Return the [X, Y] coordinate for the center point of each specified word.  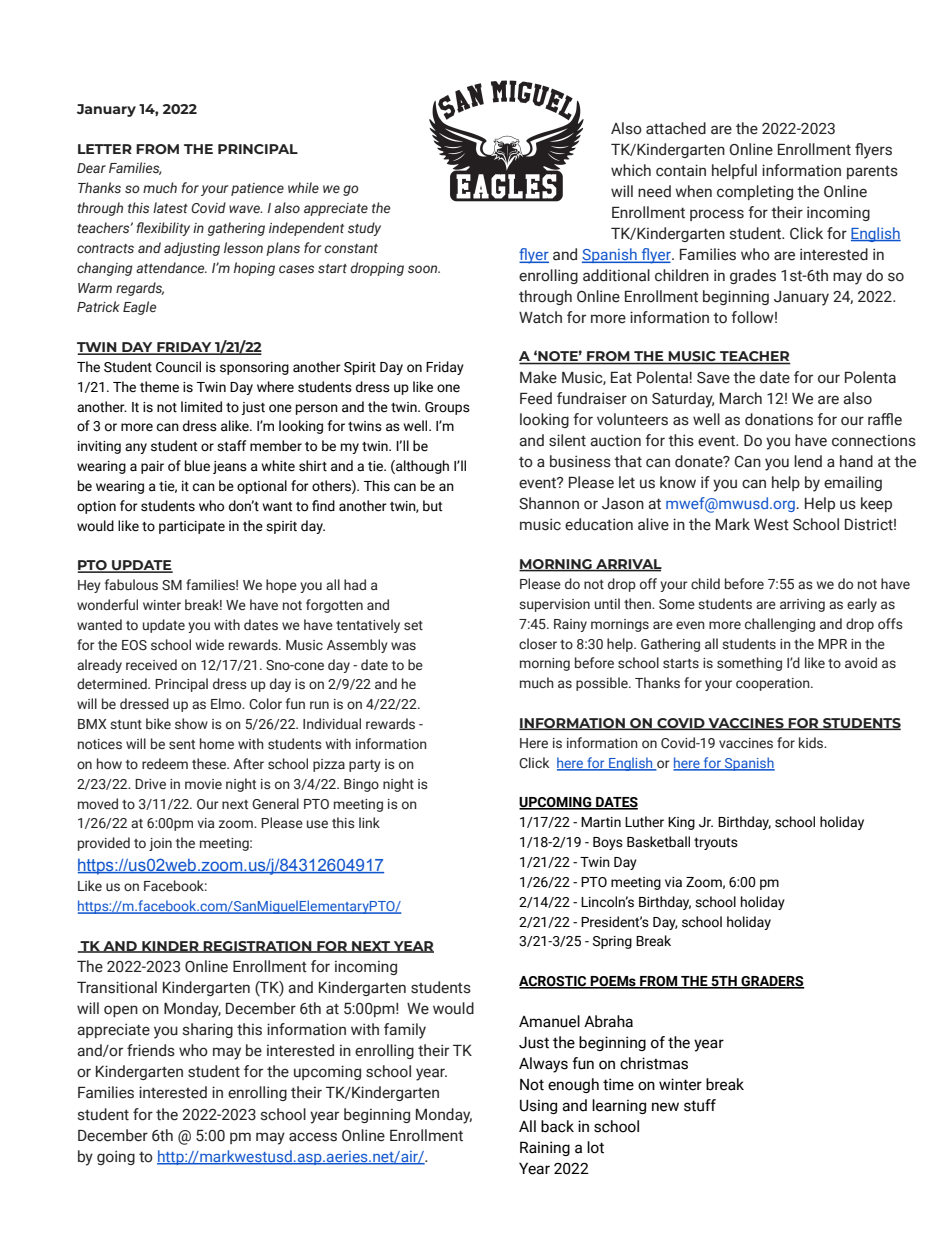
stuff [700, 1105]
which [631, 170]
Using [538, 1106]
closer [538, 643]
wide [210, 644]
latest [170, 207]
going [116, 1157]
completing [755, 192]
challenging [780, 625]
